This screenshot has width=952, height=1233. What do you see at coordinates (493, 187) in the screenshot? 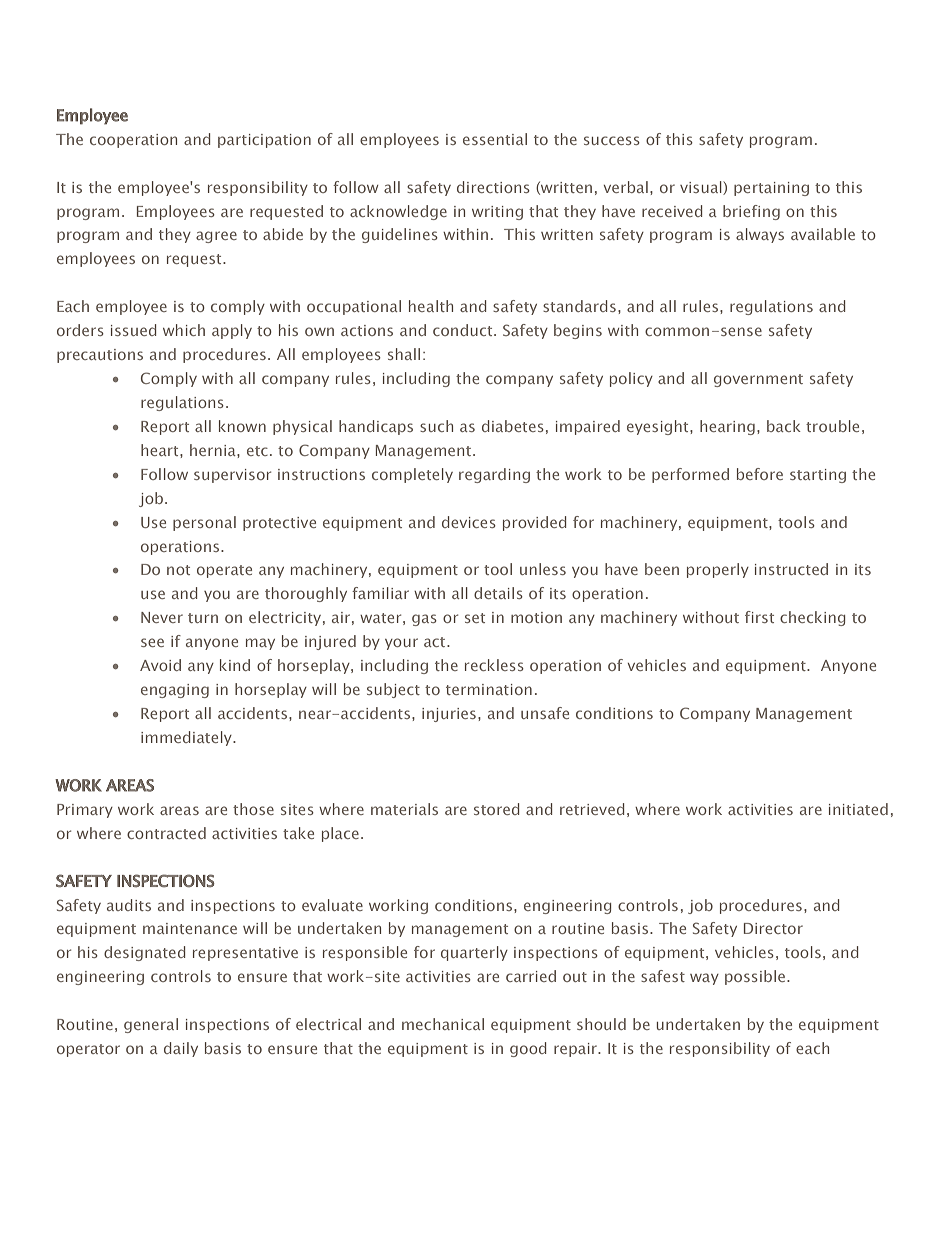
I see `directions` at bounding box center [493, 187].
